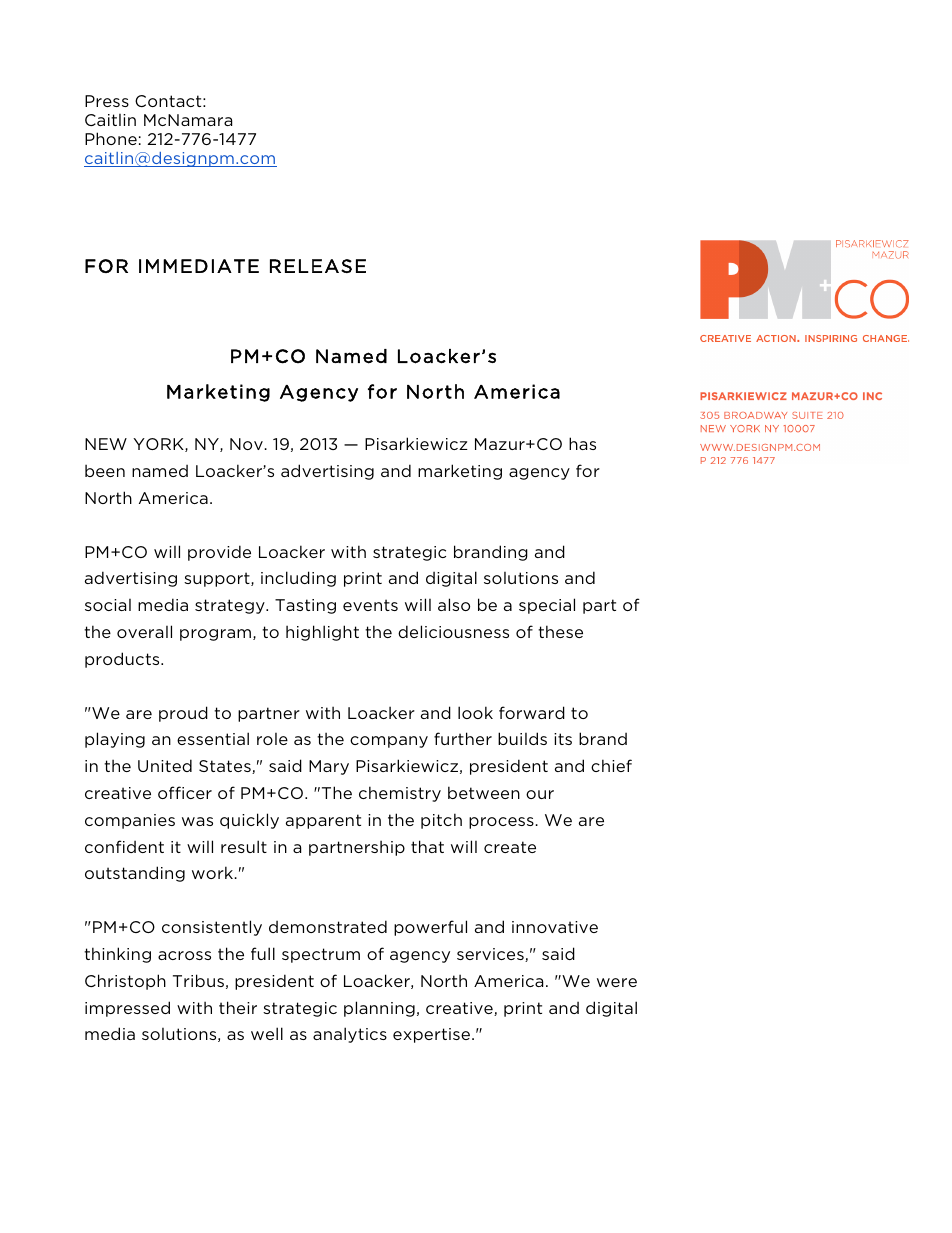  What do you see at coordinates (111, 138) in the screenshot?
I see `Phone` at bounding box center [111, 138].
